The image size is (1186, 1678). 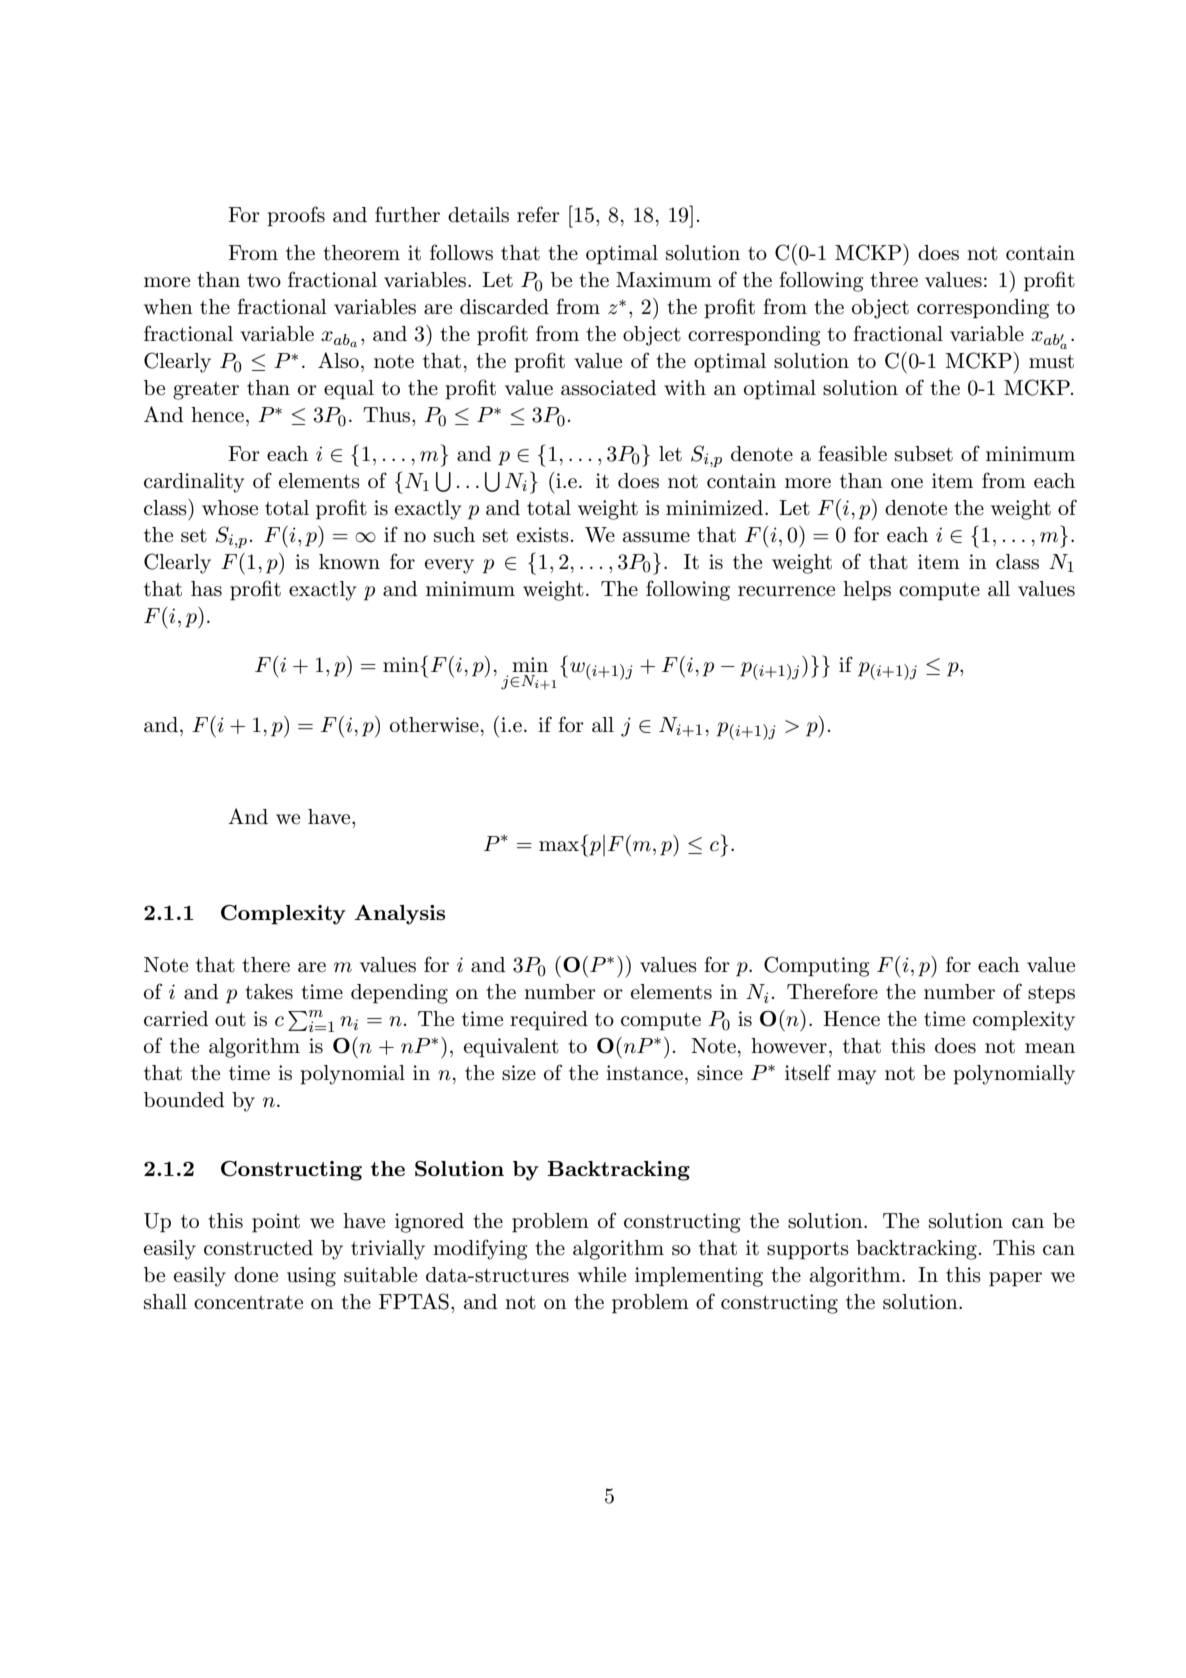 I want to click on Maximum, so click(x=664, y=280).
